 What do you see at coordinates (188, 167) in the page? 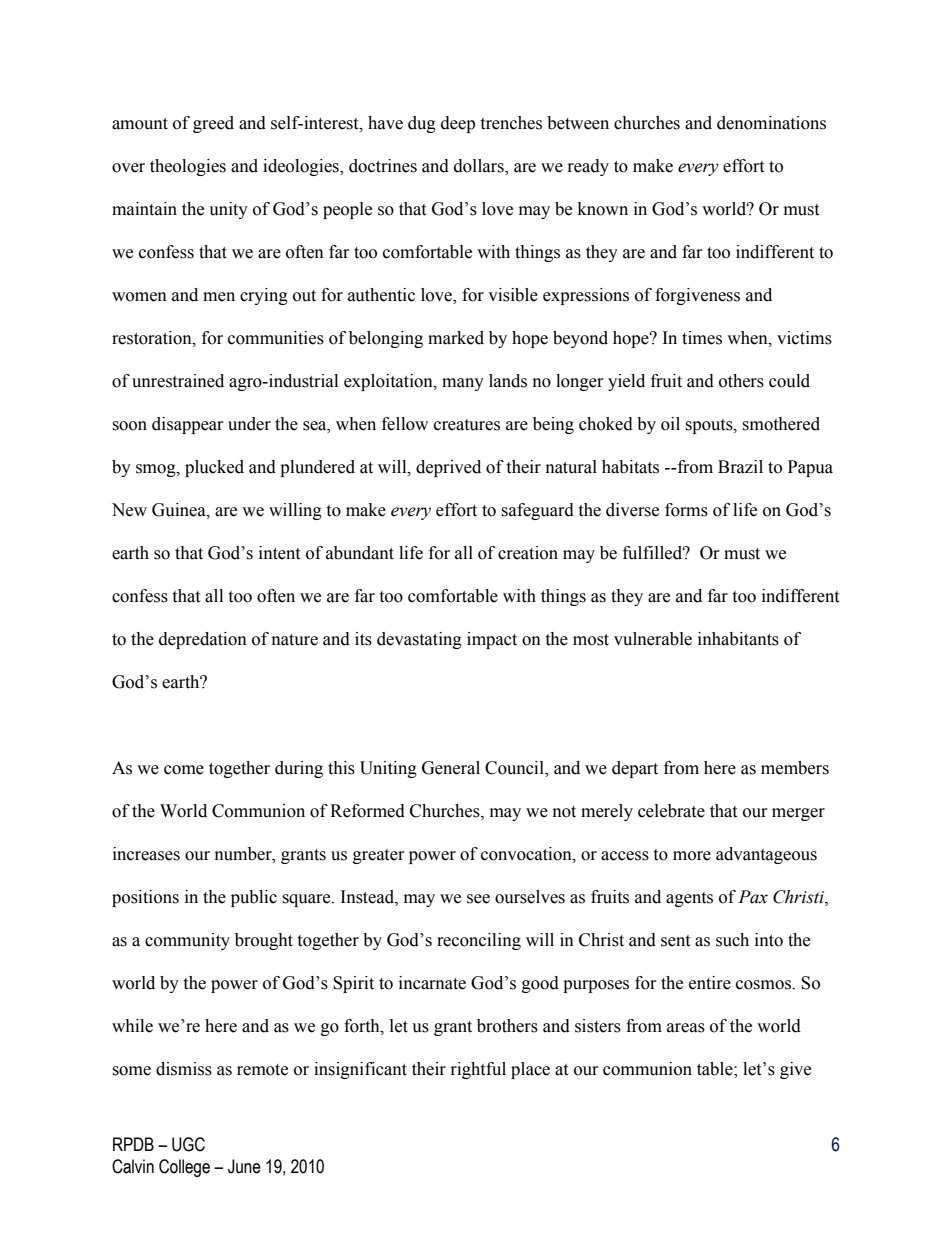
I see `theologies` at bounding box center [188, 167].
